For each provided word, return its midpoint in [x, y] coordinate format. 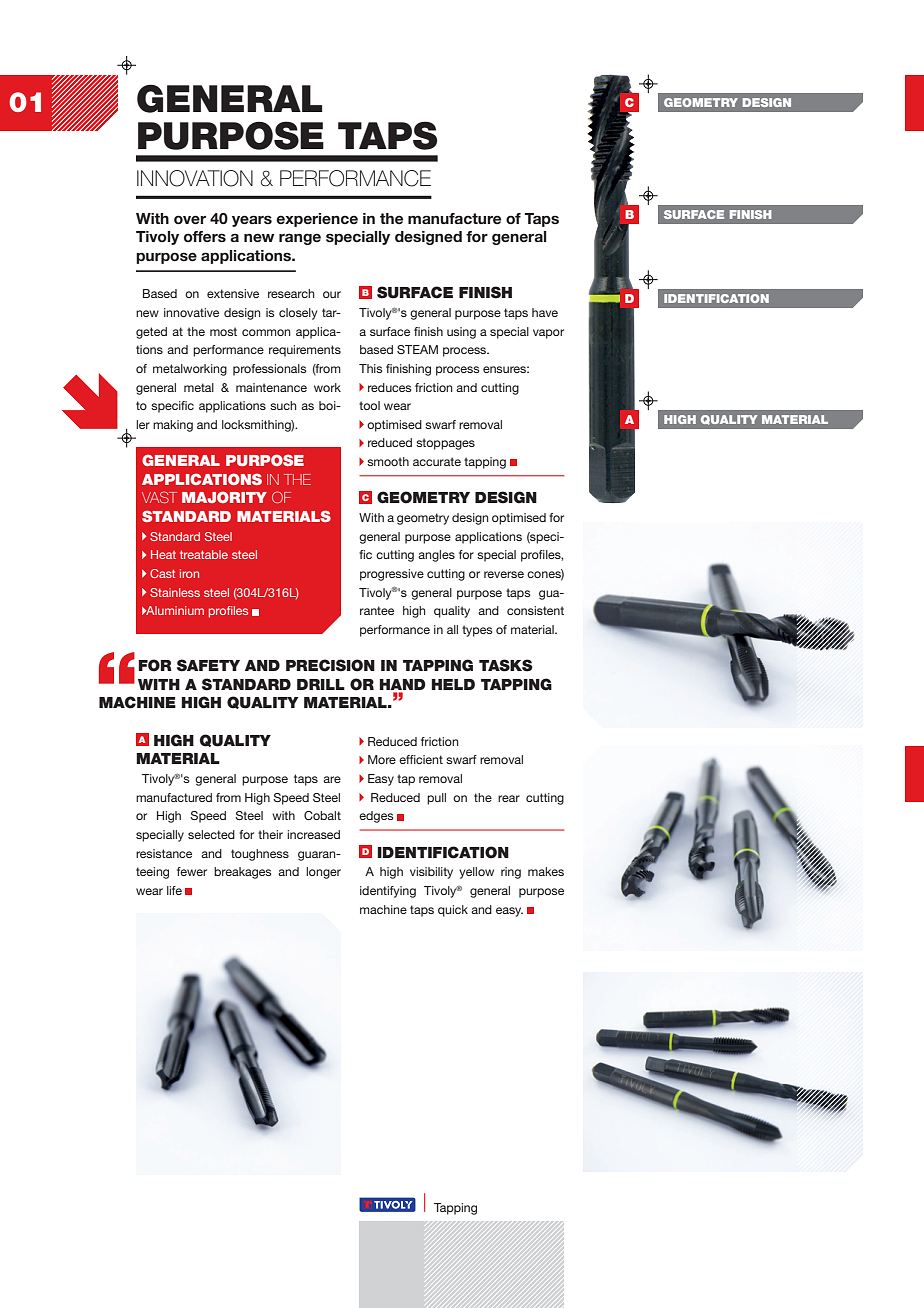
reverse [504, 574]
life [174, 890]
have [545, 312]
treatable [204, 554]
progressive [392, 575]
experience [317, 220]
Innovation [195, 178]
